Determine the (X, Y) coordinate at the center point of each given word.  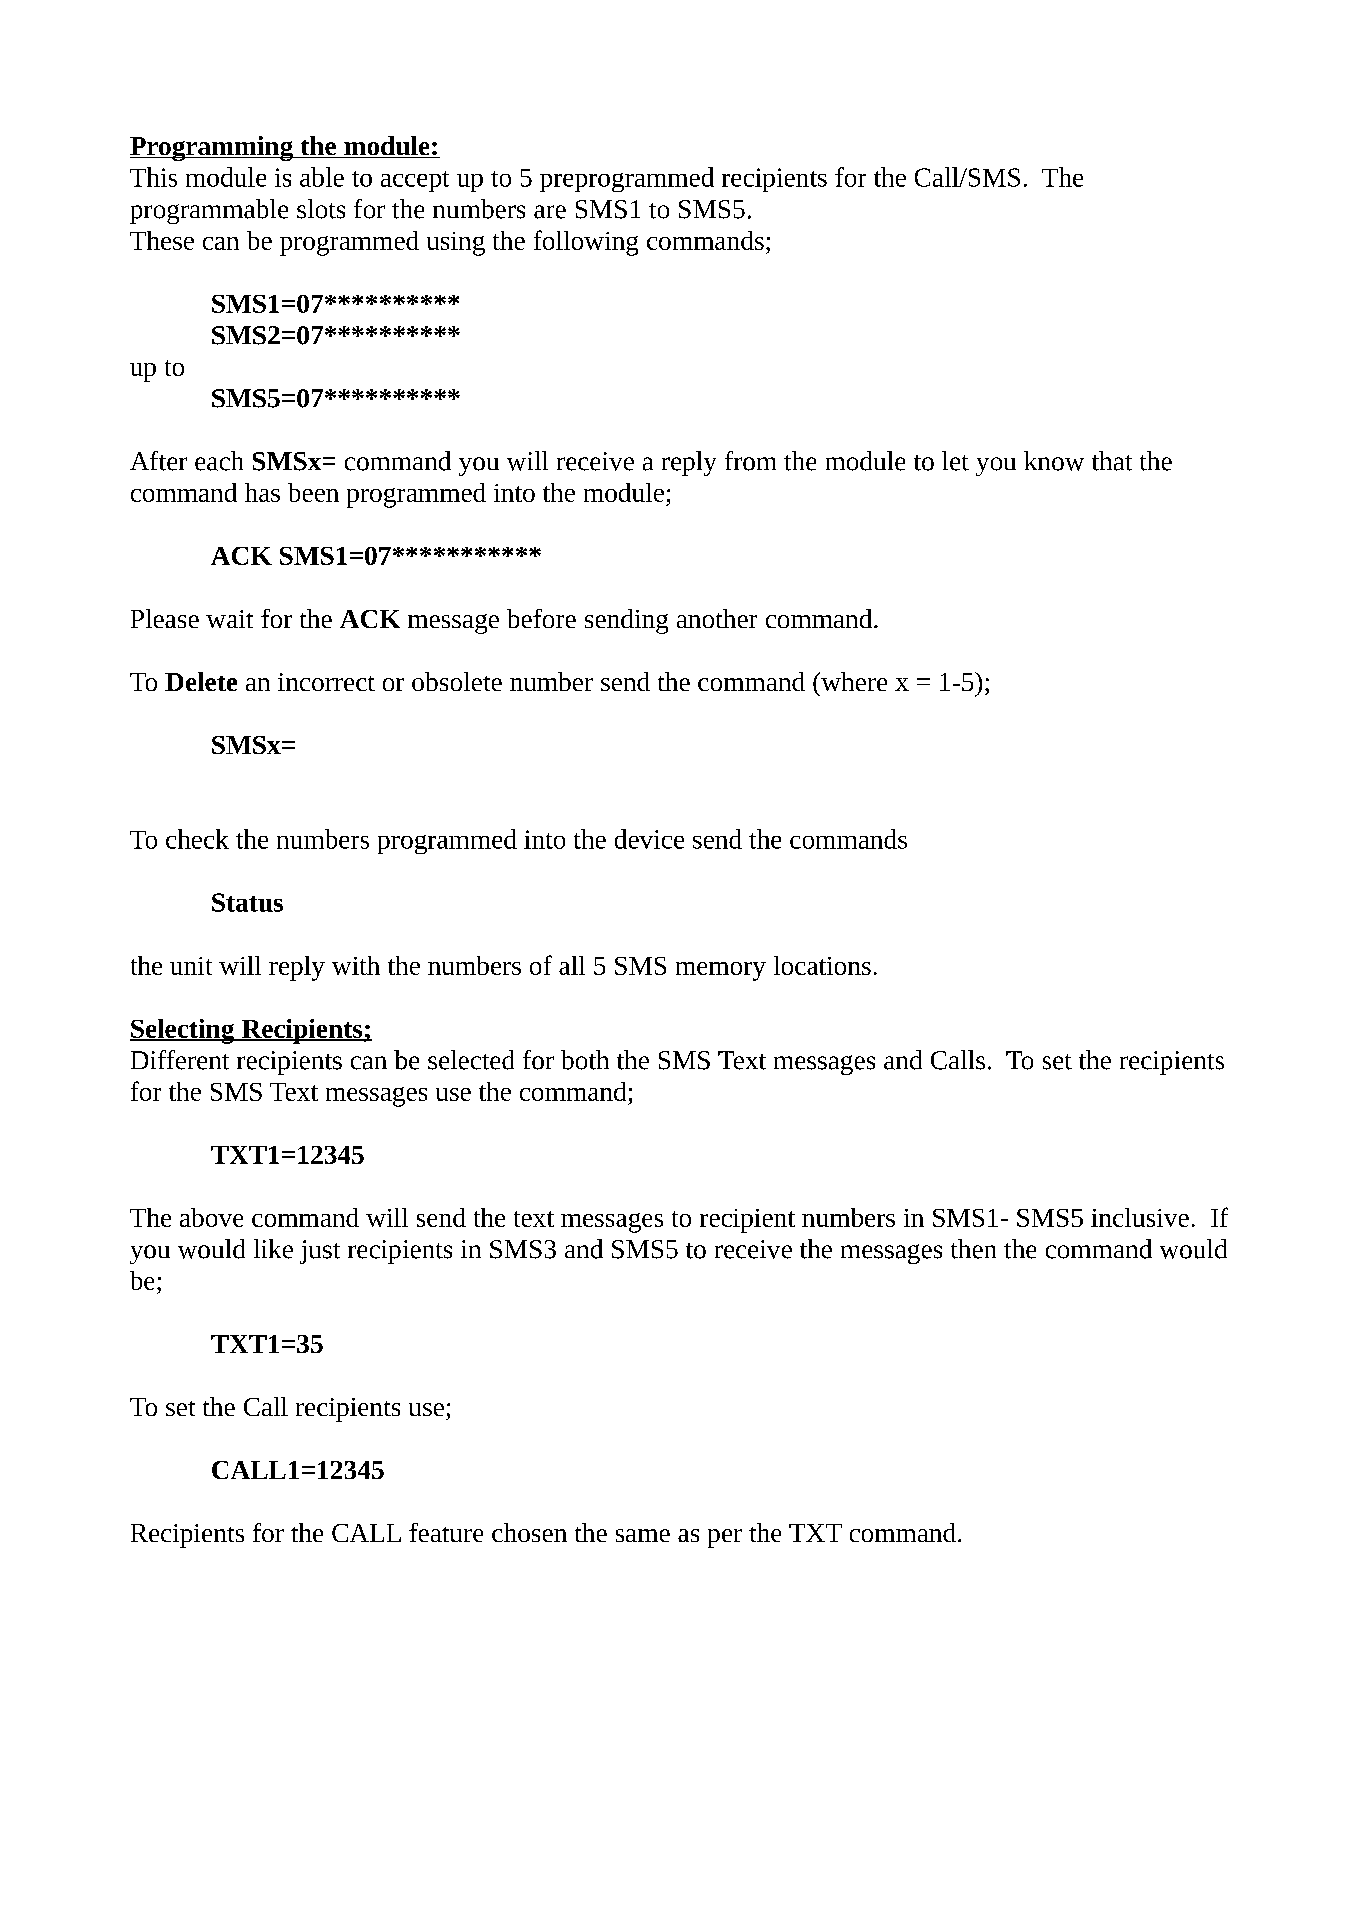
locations (822, 965)
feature (446, 1532)
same (643, 1535)
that (1112, 461)
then (973, 1249)
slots (321, 209)
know (1054, 461)
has (262, 492)
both (585, 1060)
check (197, 839)
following (586, 243)
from (750, 461)
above (211, 1217)
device (649, 839)
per (725, 1538)
